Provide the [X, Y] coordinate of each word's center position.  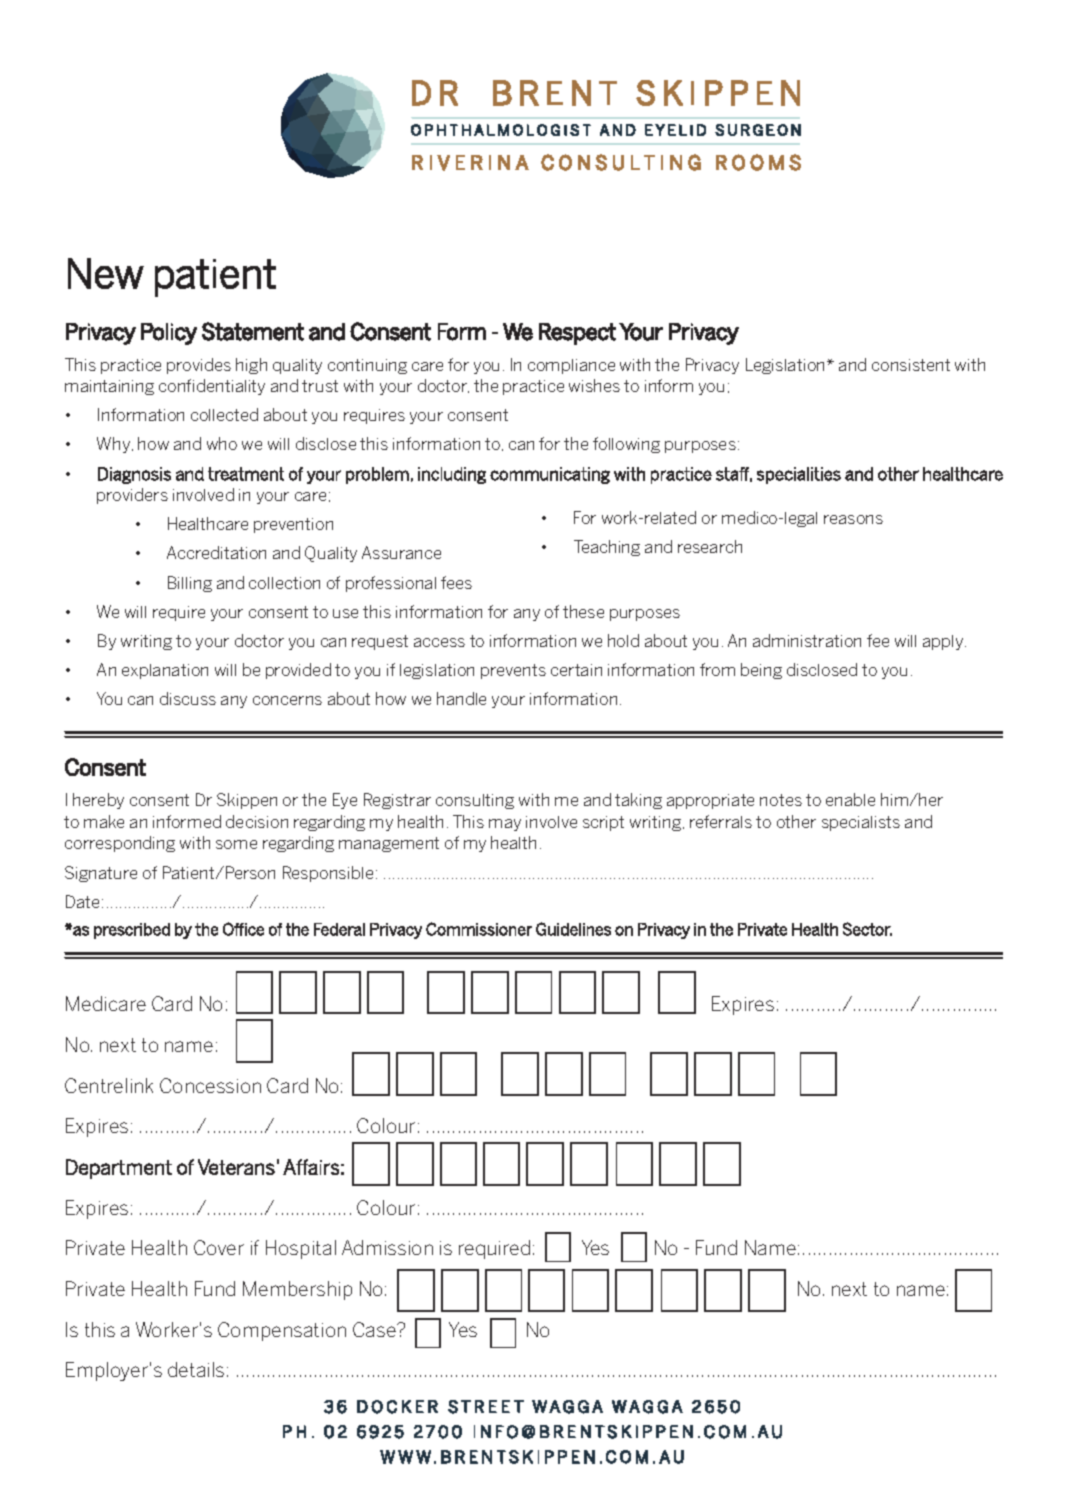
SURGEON [758, 130]
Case [375, 1329]
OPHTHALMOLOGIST [501, 130]
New [106, 273]
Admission [387, 1247]
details [196, 1369]
